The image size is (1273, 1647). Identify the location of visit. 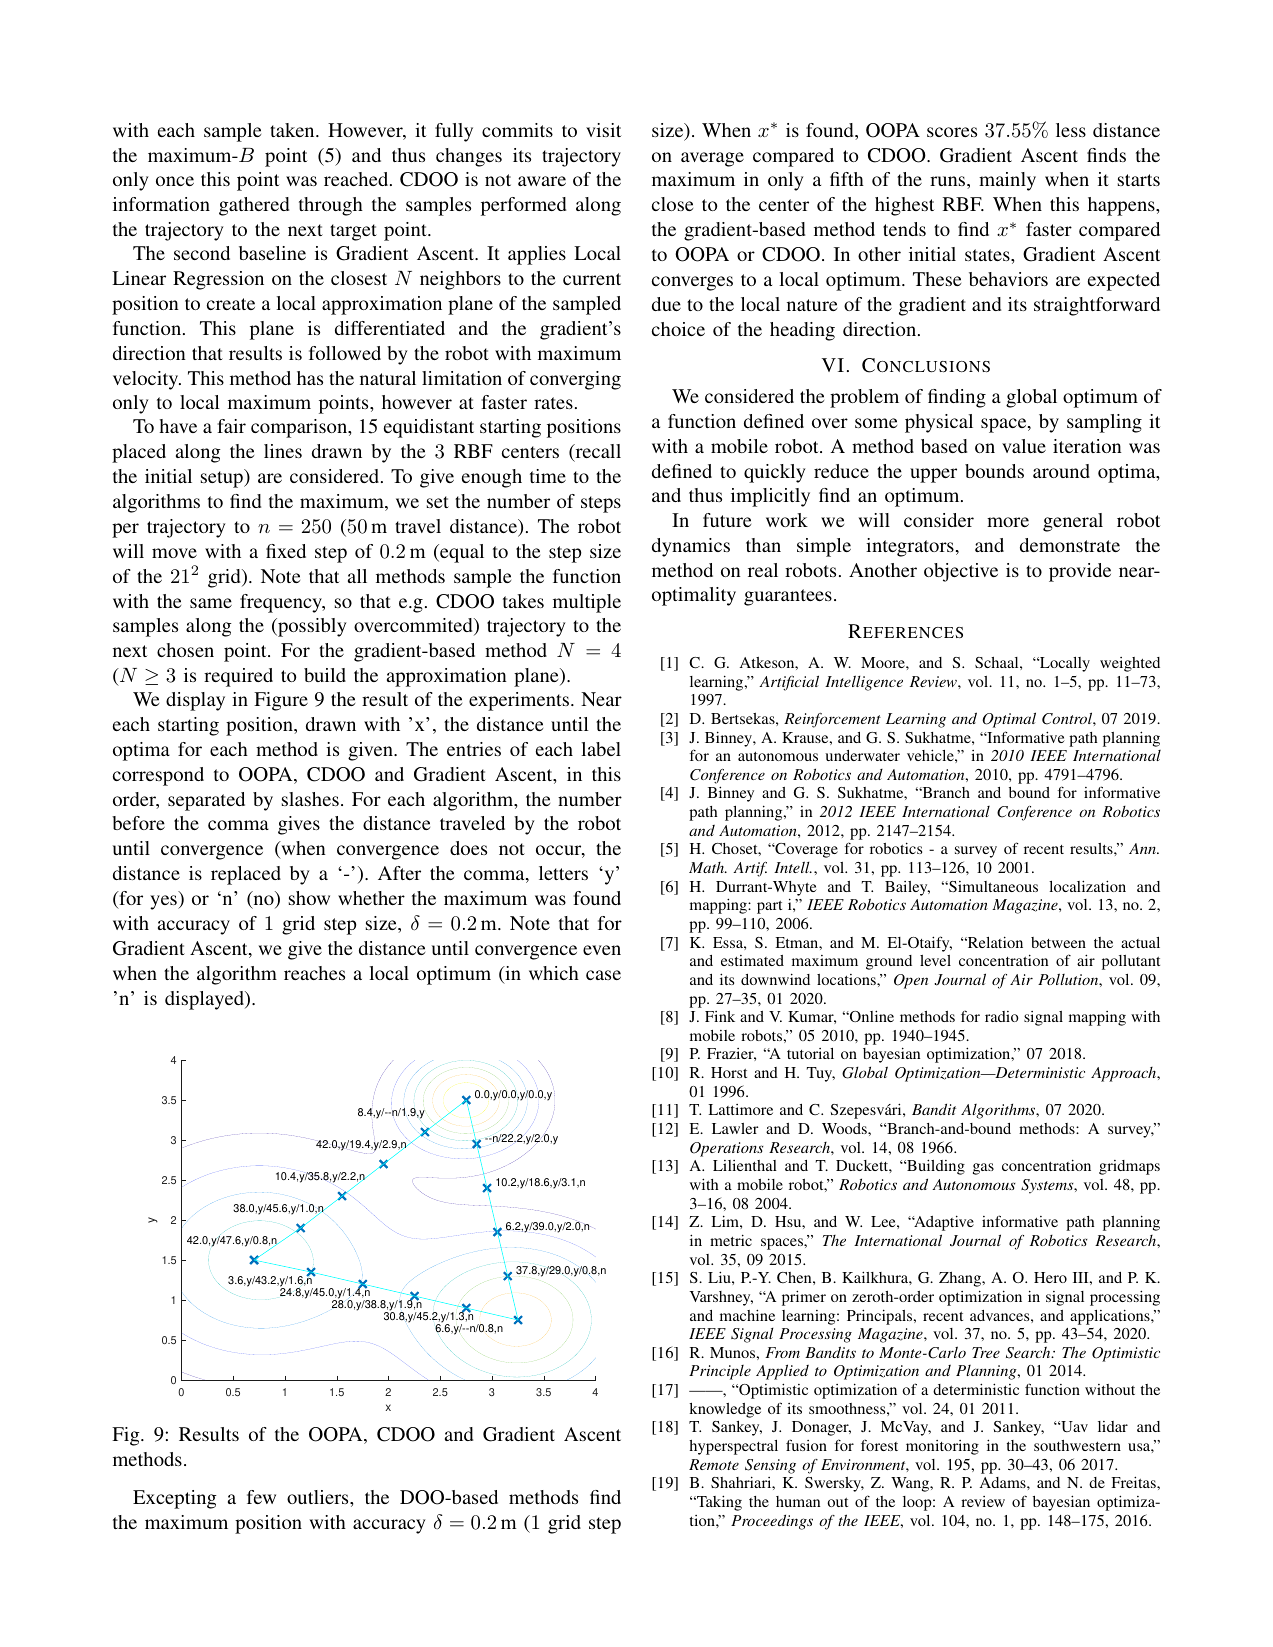
(603, 130).
